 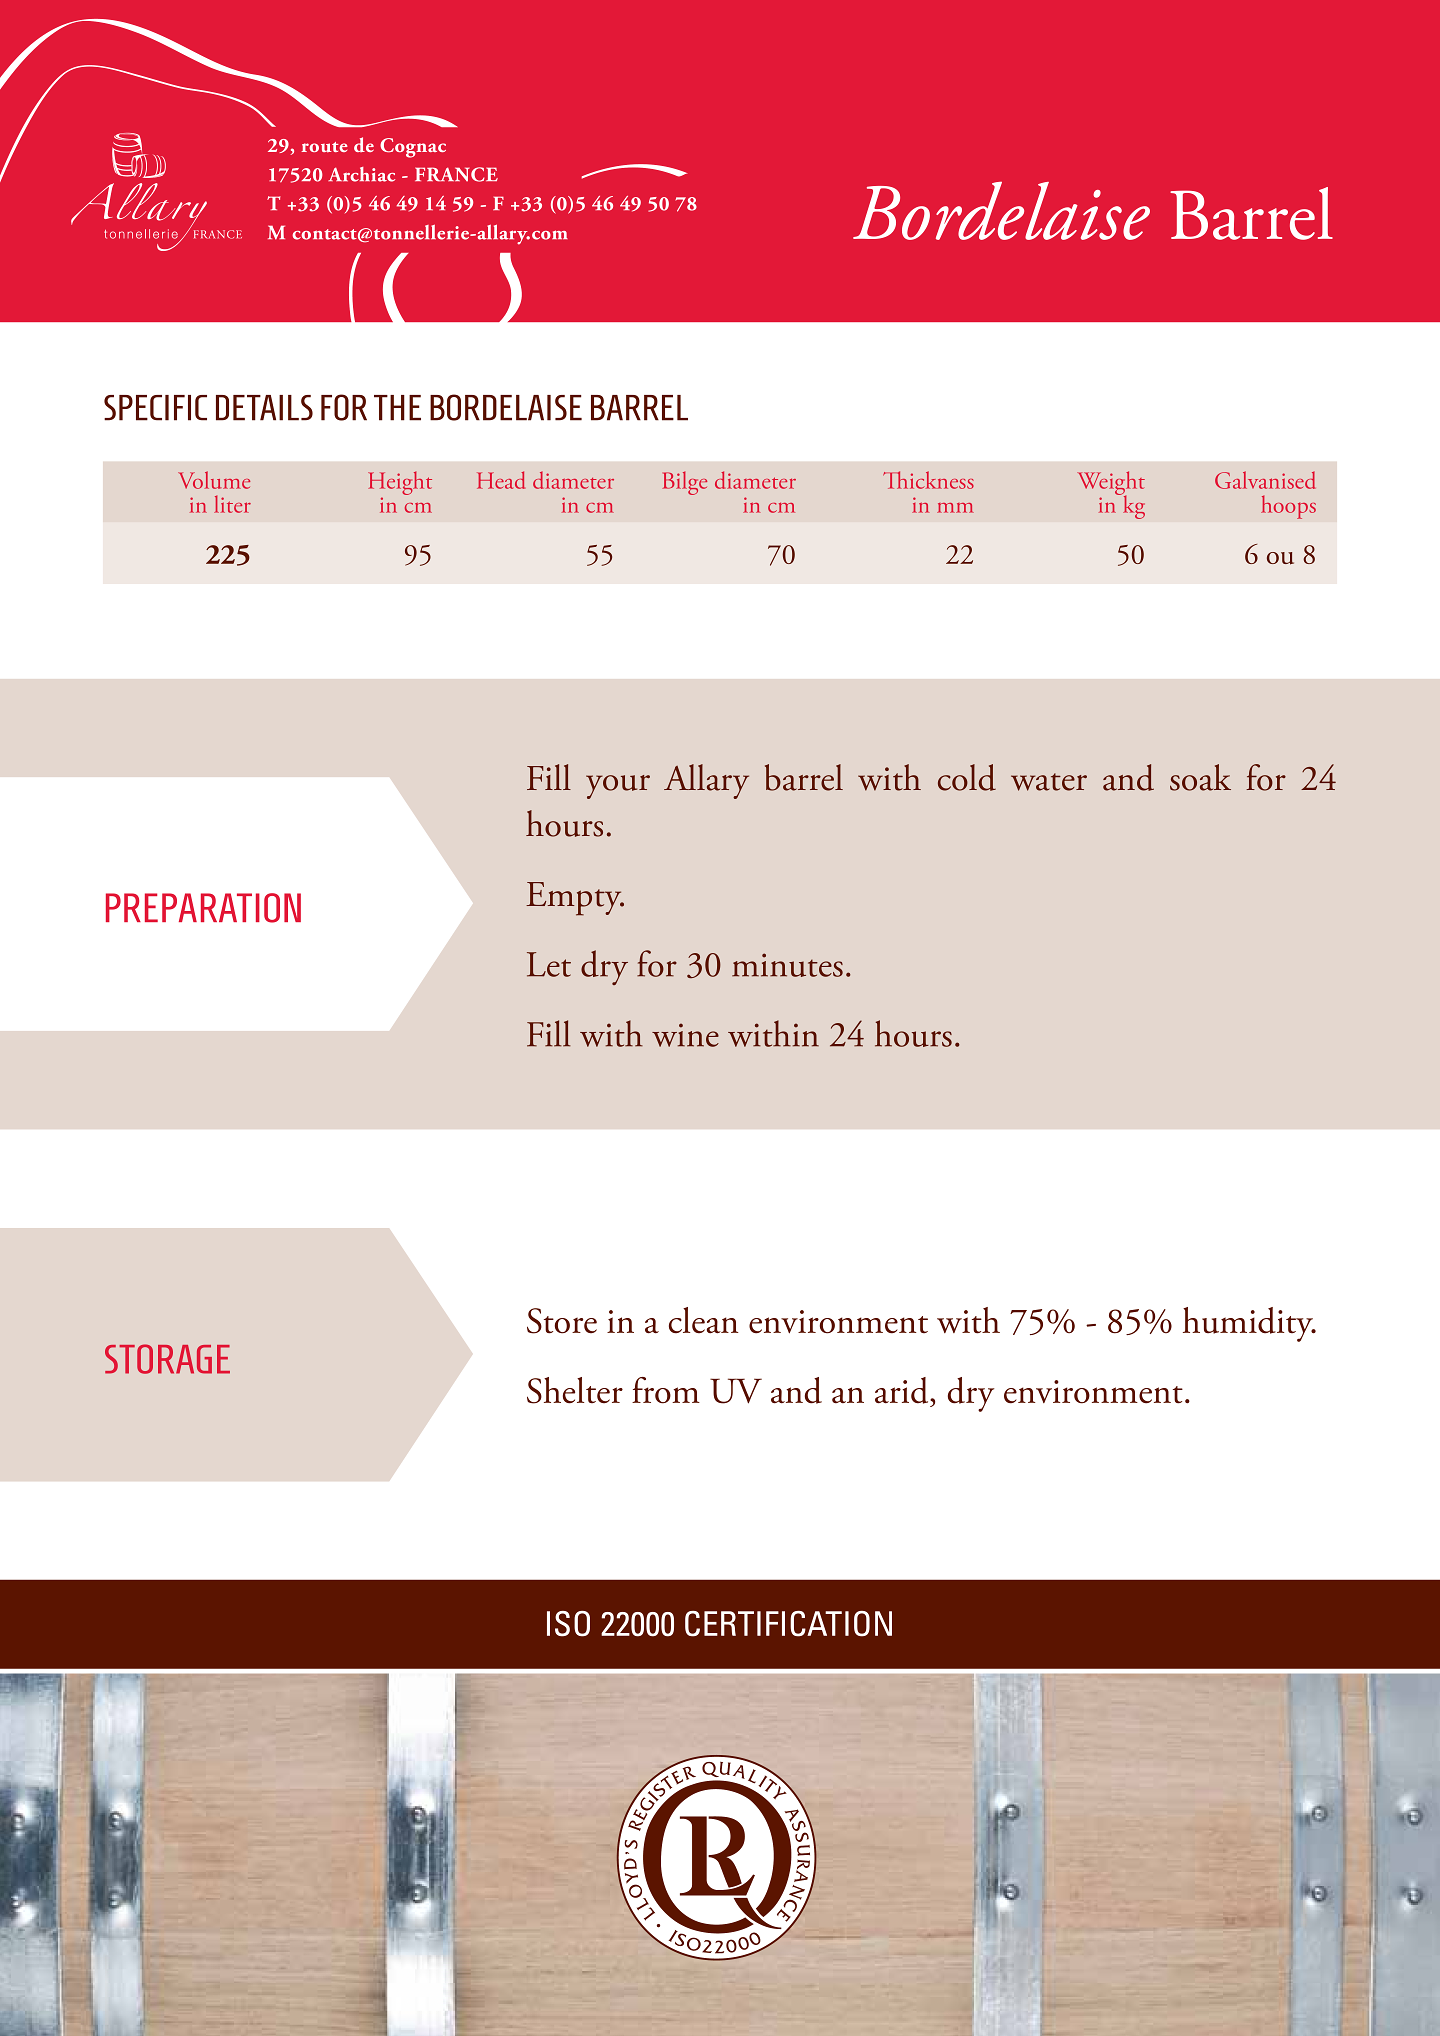 I want to click on route, so click(x=324, y=147).
